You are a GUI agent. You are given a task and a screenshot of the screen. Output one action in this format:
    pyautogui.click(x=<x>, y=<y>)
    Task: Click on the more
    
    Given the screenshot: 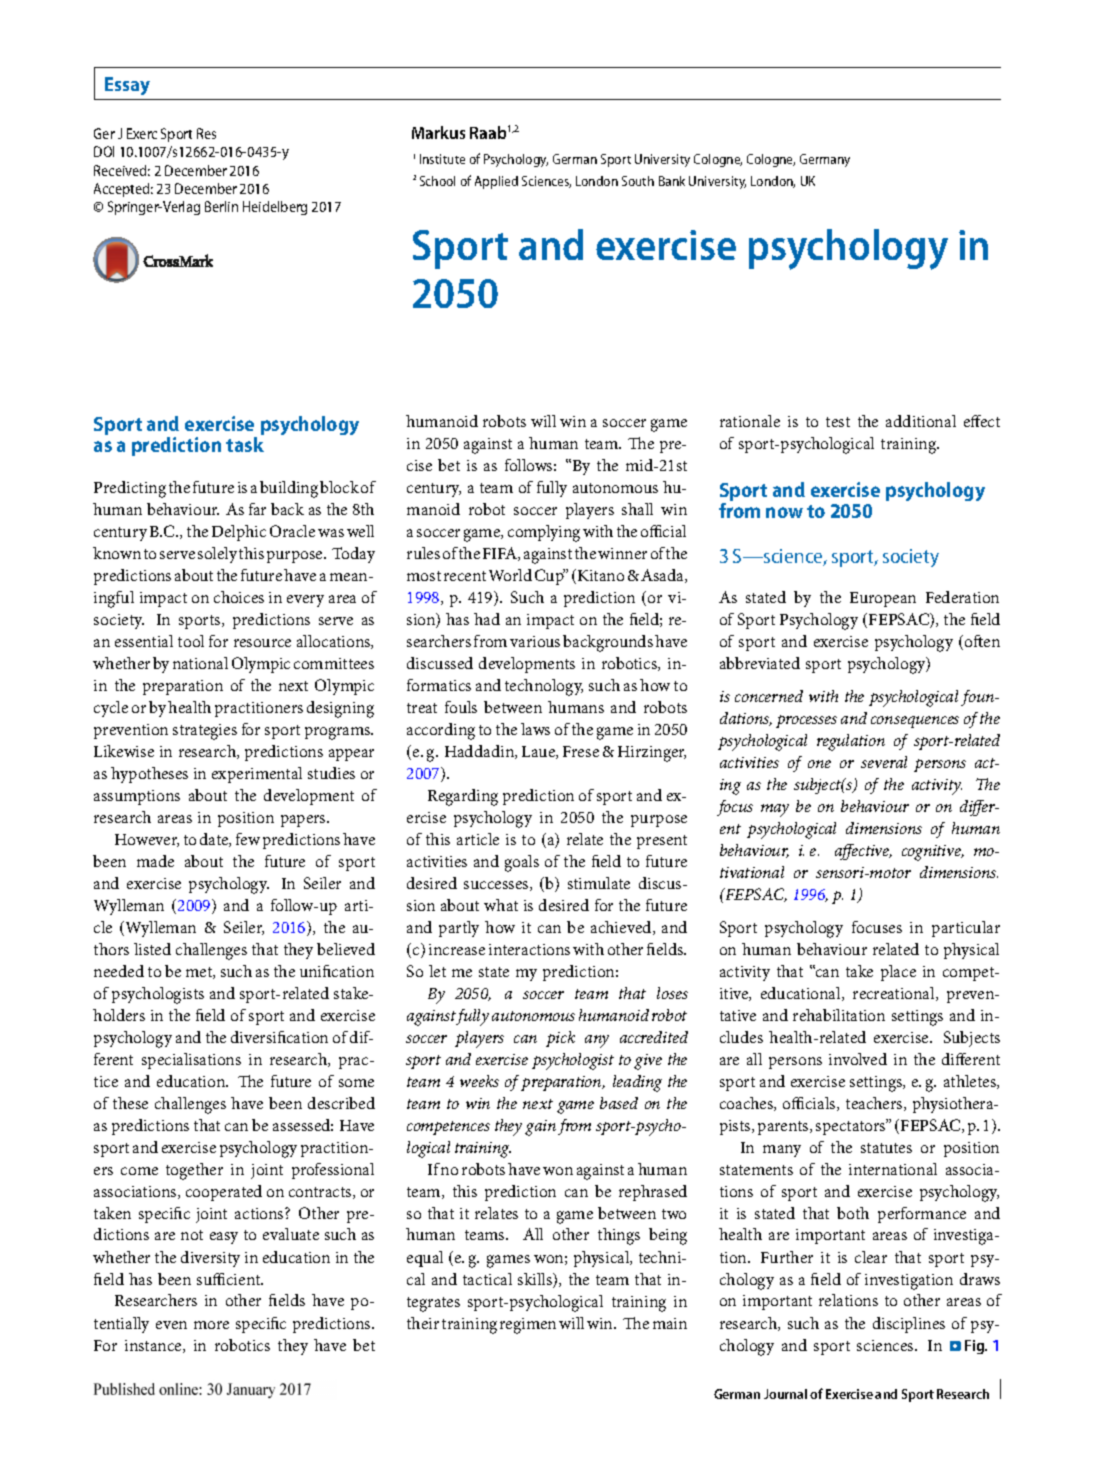 What is the action you would take?
    pyautogui.click(x=211, y=1325)
